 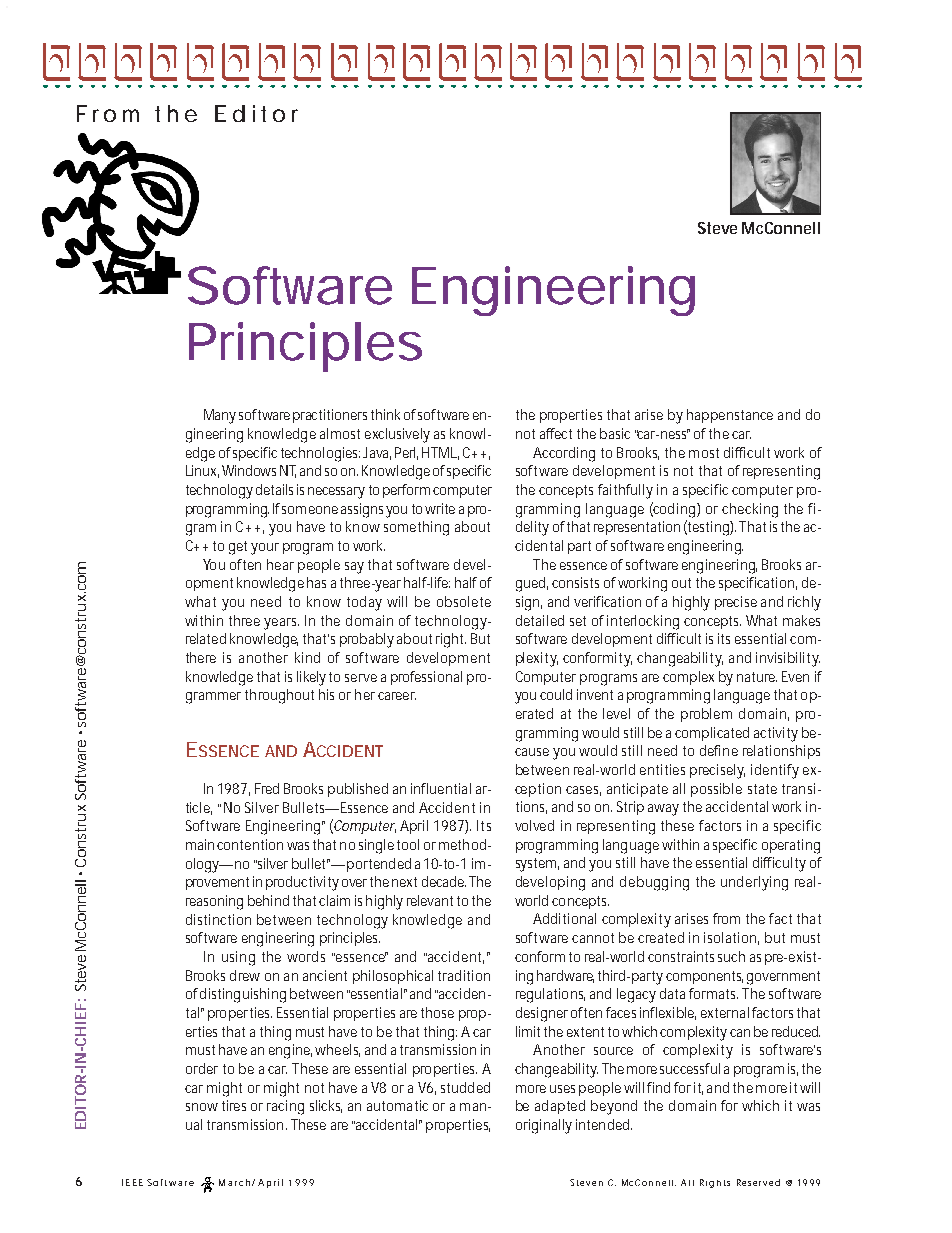 I want to click on originally, so click(x=544, y=1126).
